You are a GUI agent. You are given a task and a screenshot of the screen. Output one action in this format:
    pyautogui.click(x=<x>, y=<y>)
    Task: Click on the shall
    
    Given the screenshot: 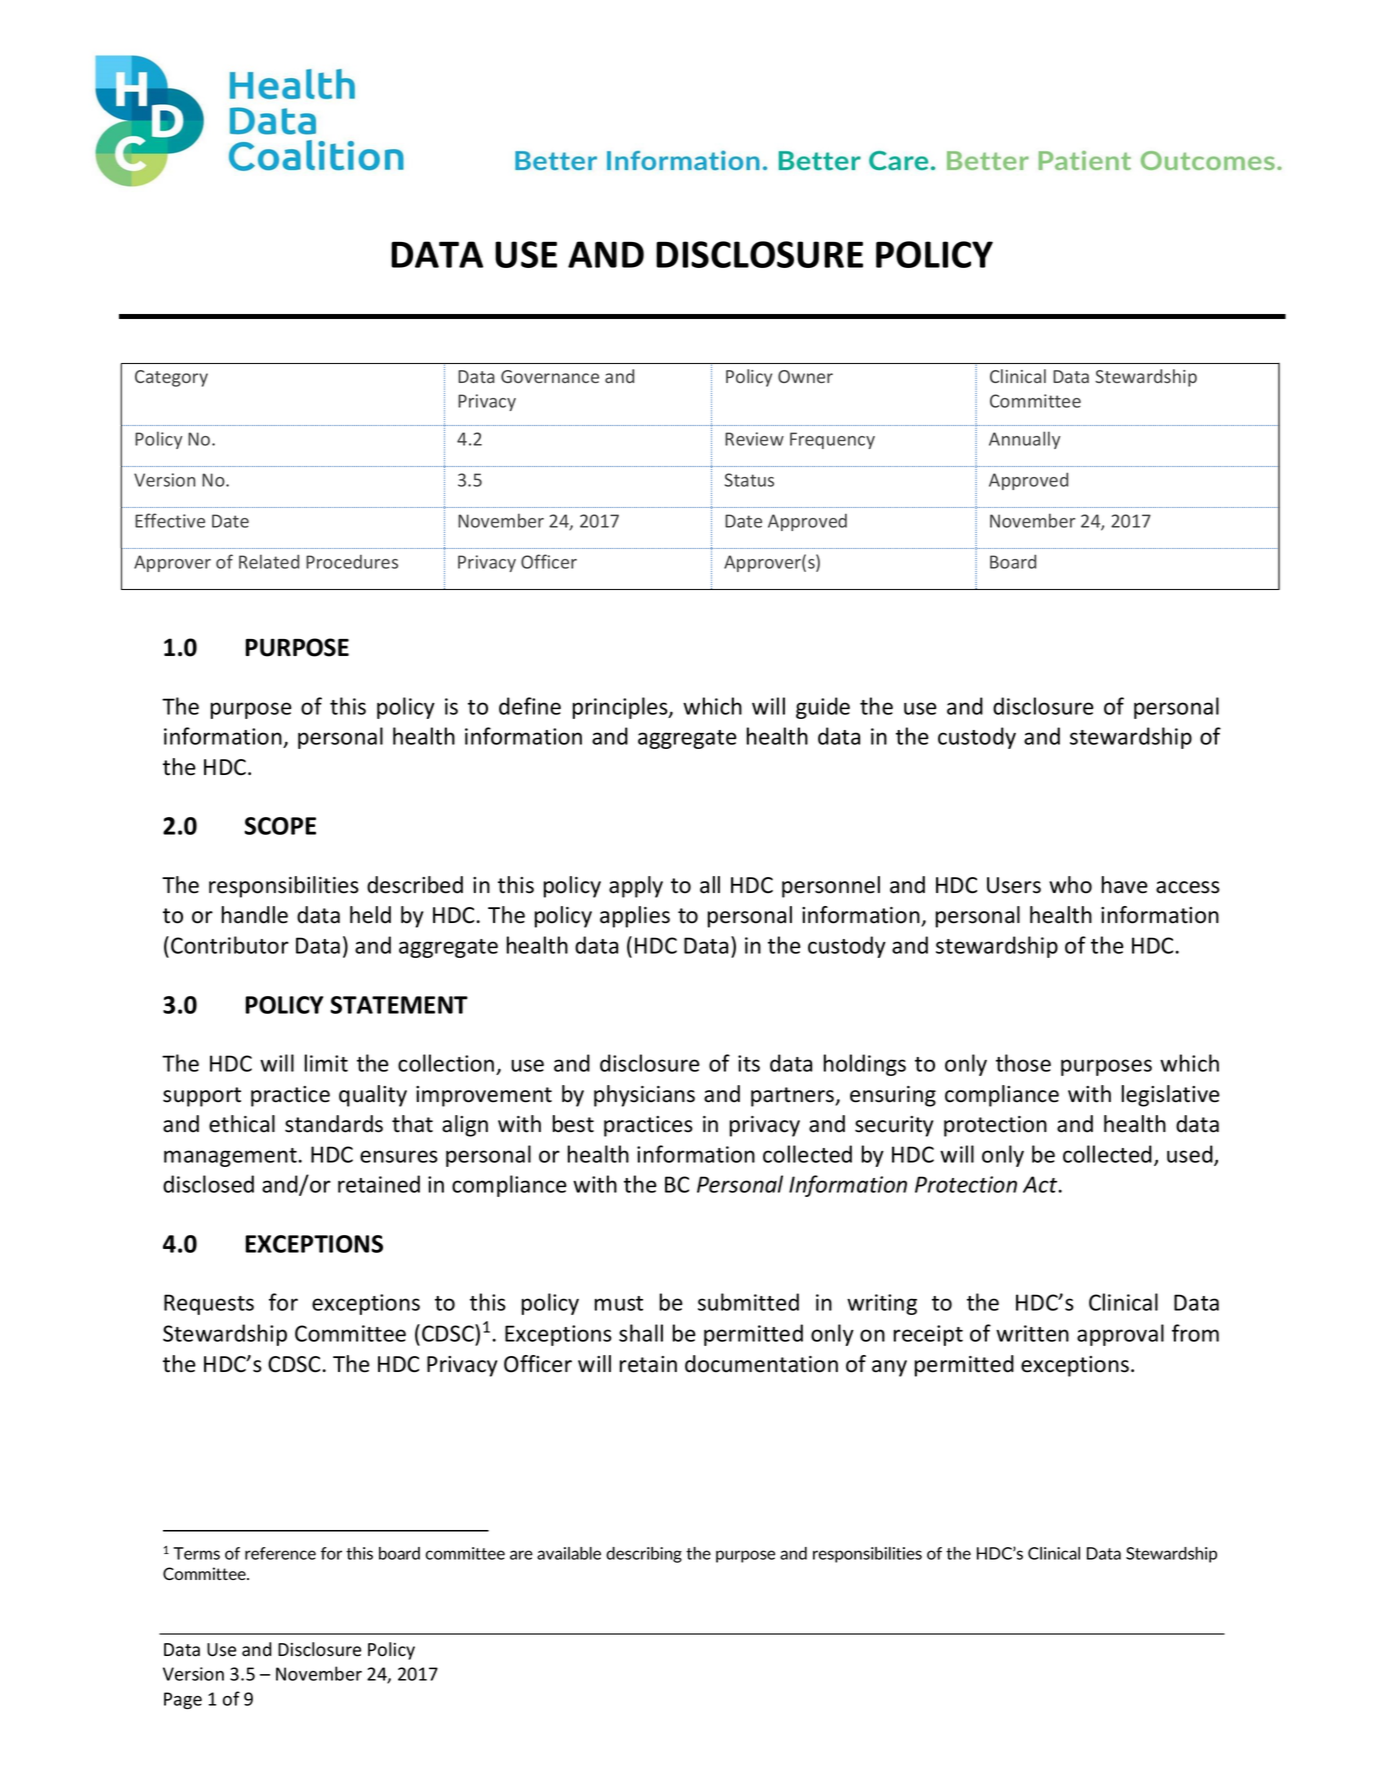 What is the action you would take?
    pyautogui.click(x=641, y=1333)
